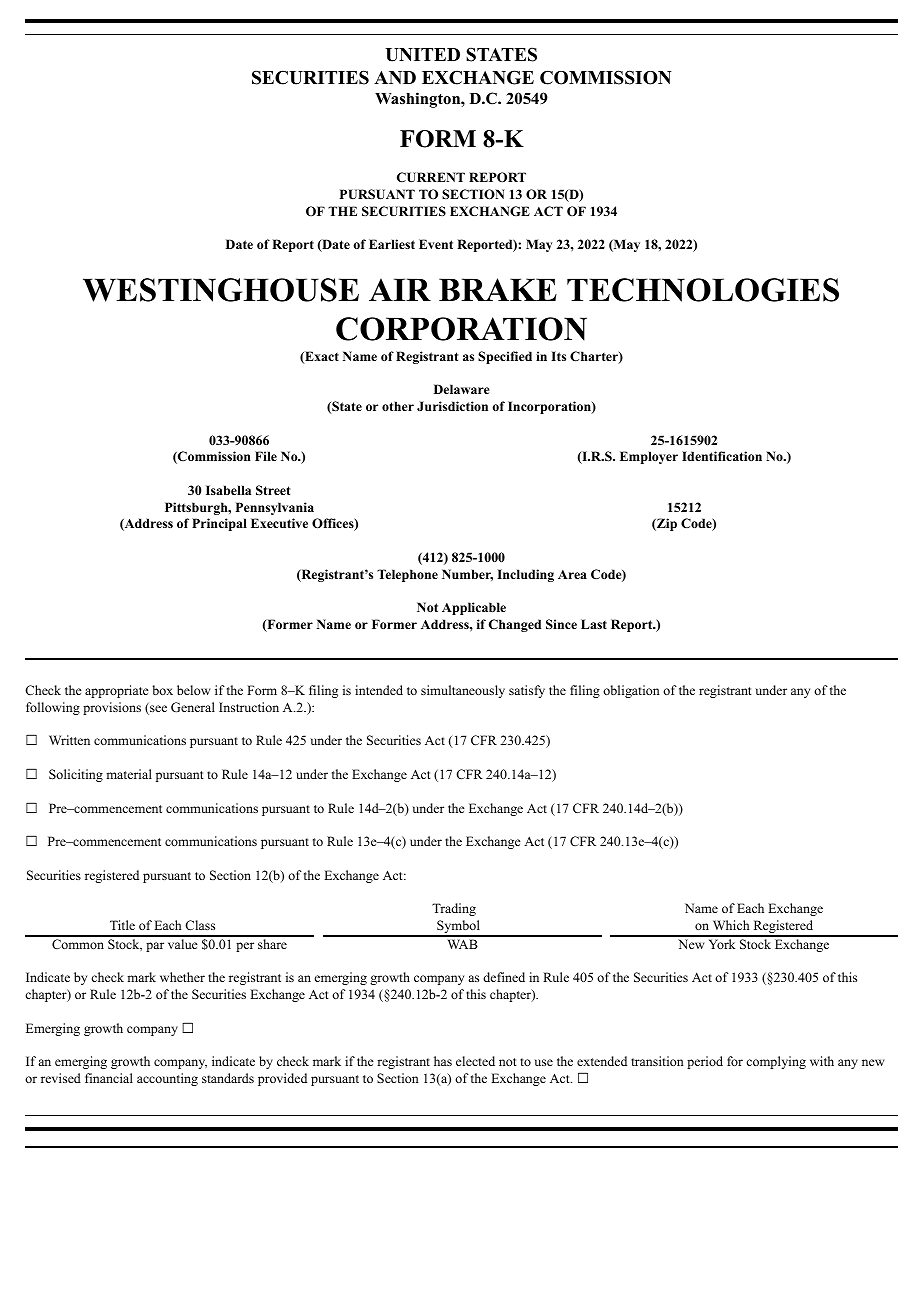  Describe the element at coordinates (722, 456) in the screenshot. I see `Identification` at that location.
